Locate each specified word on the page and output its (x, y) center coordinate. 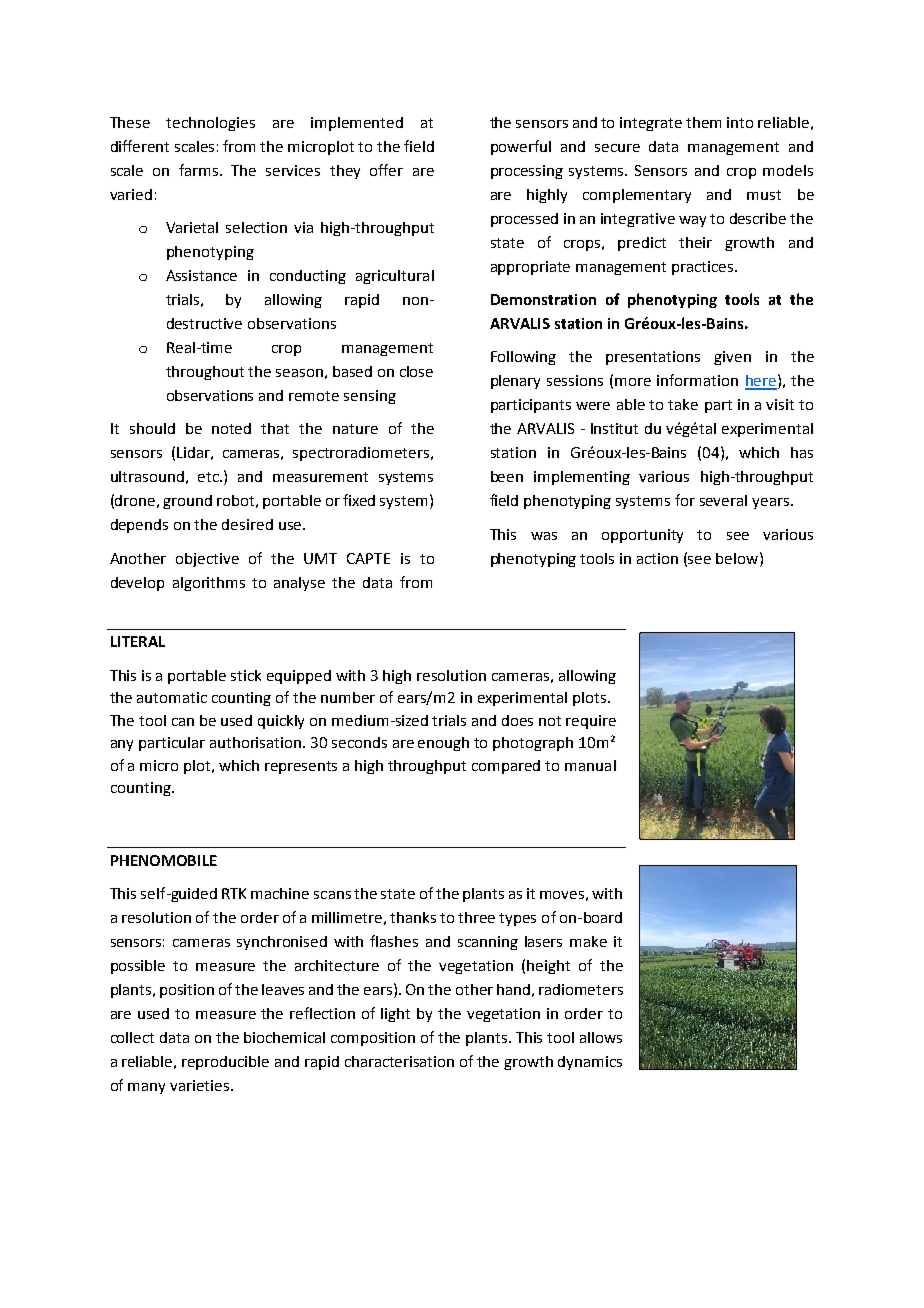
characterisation (399, 1061)
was (544, 536)
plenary (515, 382)
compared (506, 767)
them (703, 122)
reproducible (225, 1063)
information (697, 380)
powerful (521, 147)
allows (601, 1037)
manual (590, 765)
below (738, 558)
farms (200, 170)
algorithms (209, 584)
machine (280, 893)
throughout (205, 373)
